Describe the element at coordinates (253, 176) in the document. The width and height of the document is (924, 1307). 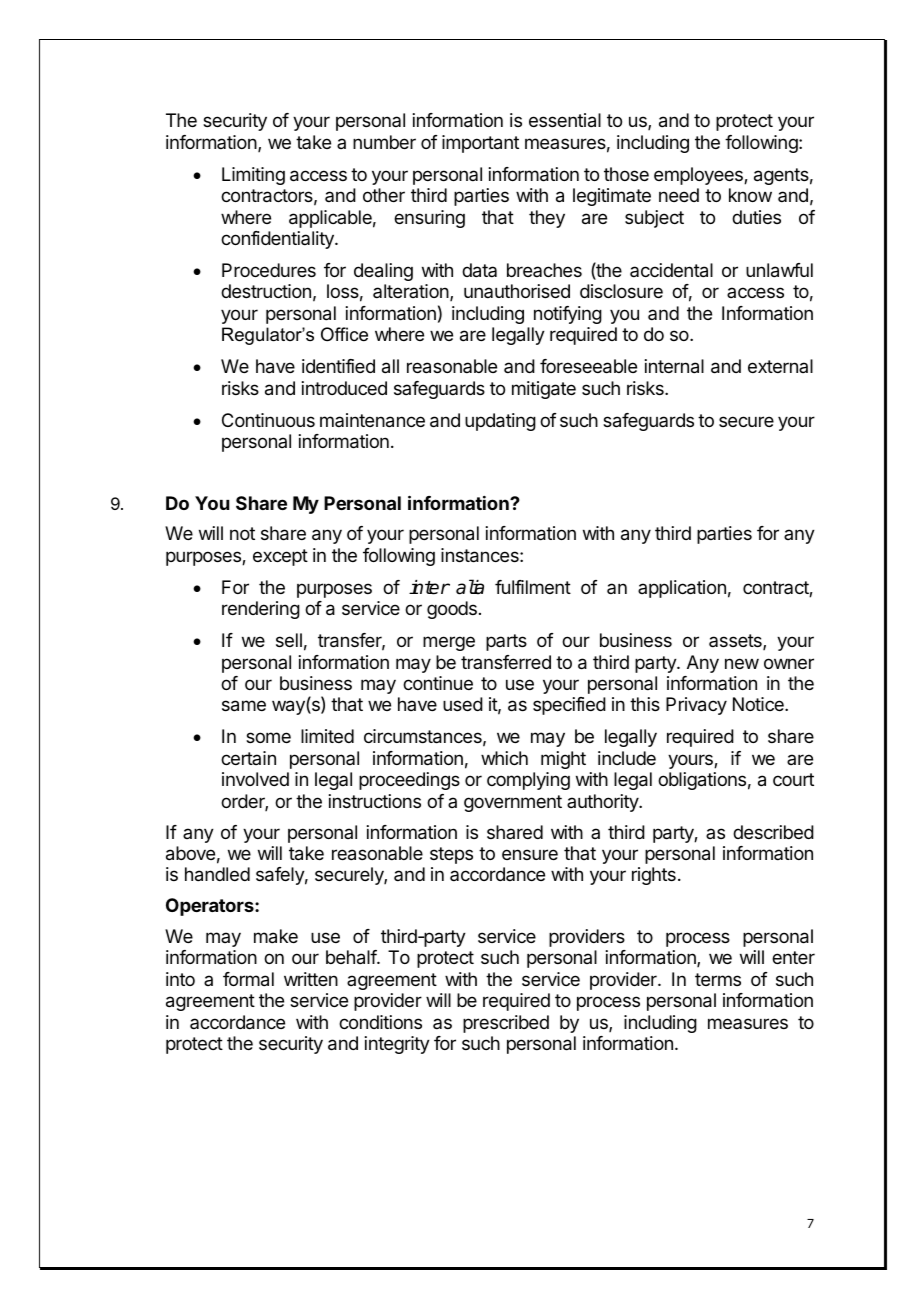
I see `Limiting` at that location.
